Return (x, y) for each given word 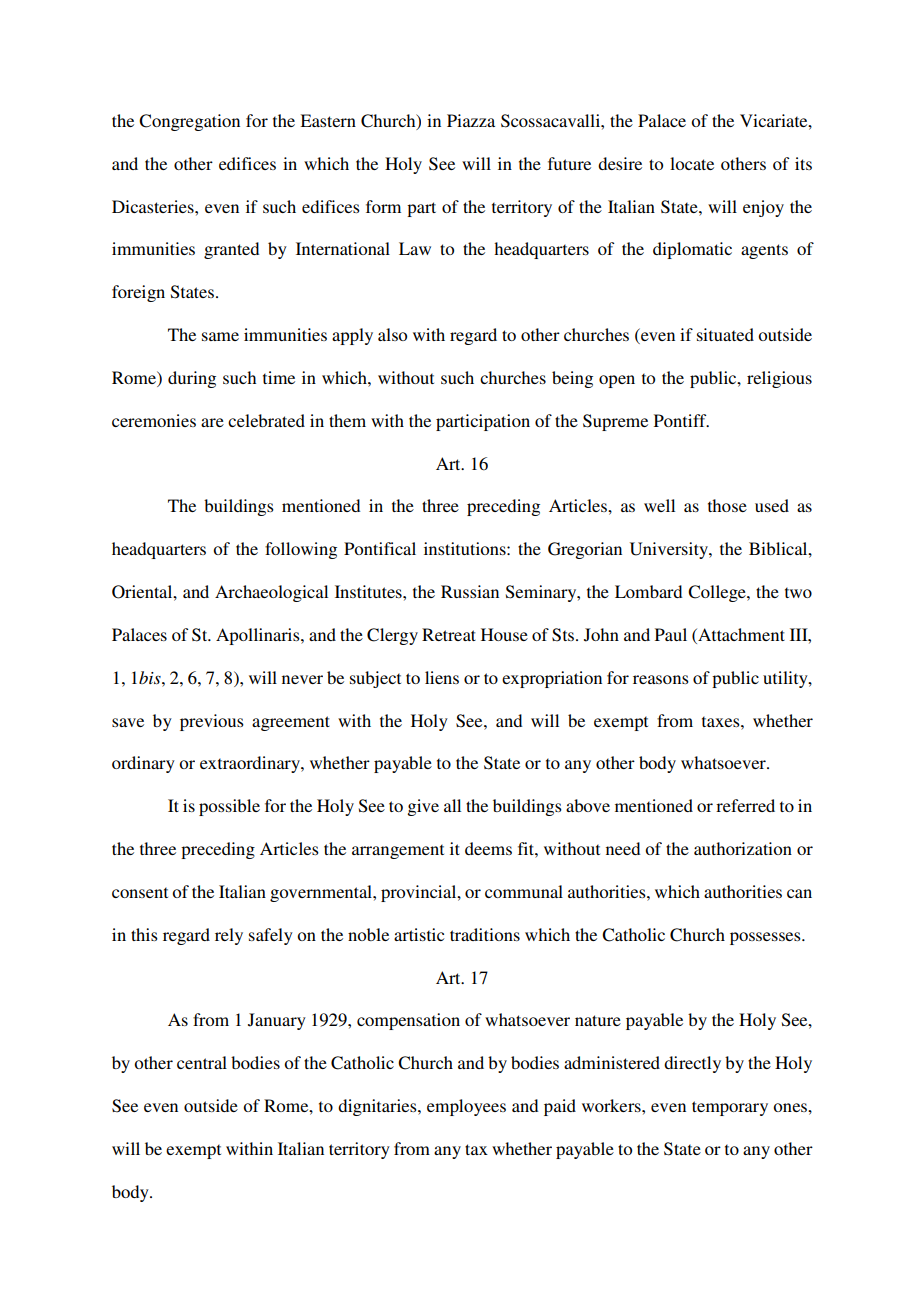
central (202, 1062)
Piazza (471, 120)
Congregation (189, 122)
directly (692, 1064)
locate (692, 163)
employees (466, 1107)
